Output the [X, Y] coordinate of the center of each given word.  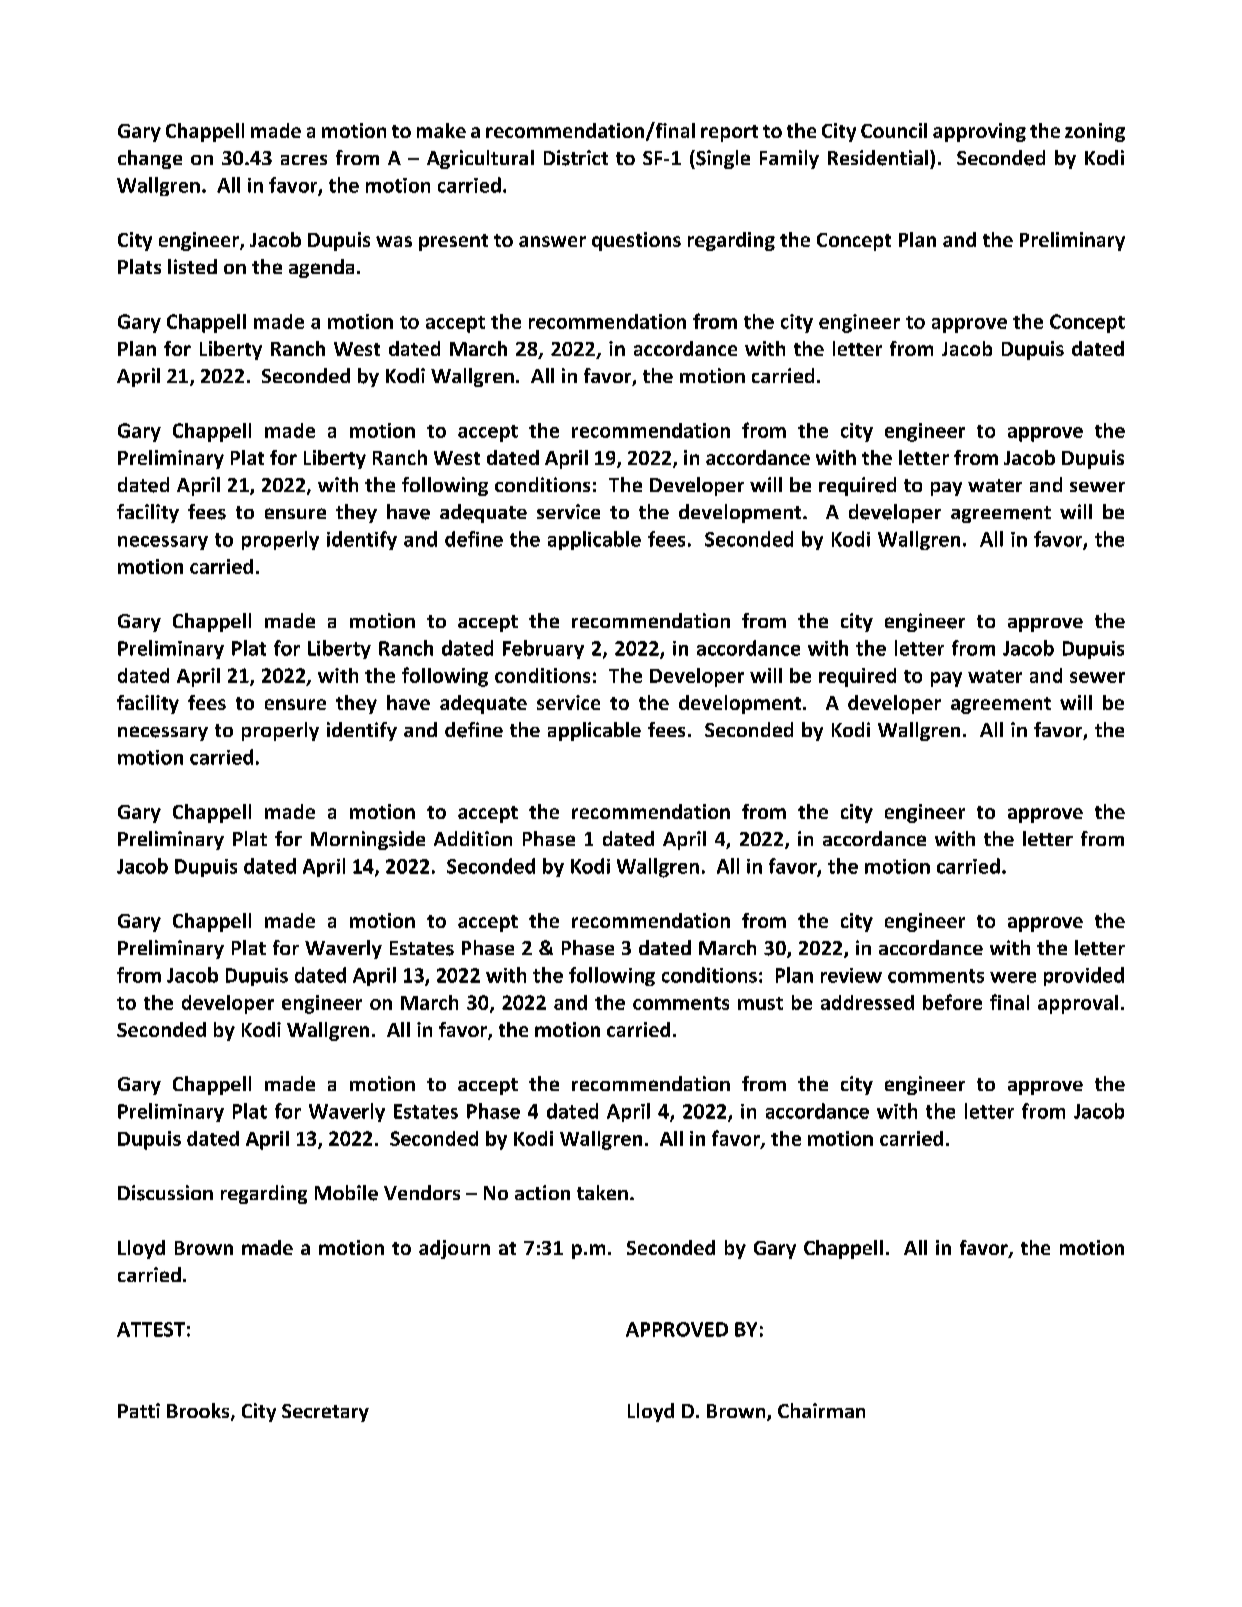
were [1013, 977]
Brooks [199, 1412]
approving [979, 132]
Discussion [165, 1193]
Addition [473, 838]
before [952, 1002]
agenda [321, 268]
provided [1084, 976]
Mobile [346, 1193]
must [760, 1003]
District [576, 158]
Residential [879, 158]
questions [636, 241]
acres [304, 160]
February [543, 649]
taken [602, 1192]
